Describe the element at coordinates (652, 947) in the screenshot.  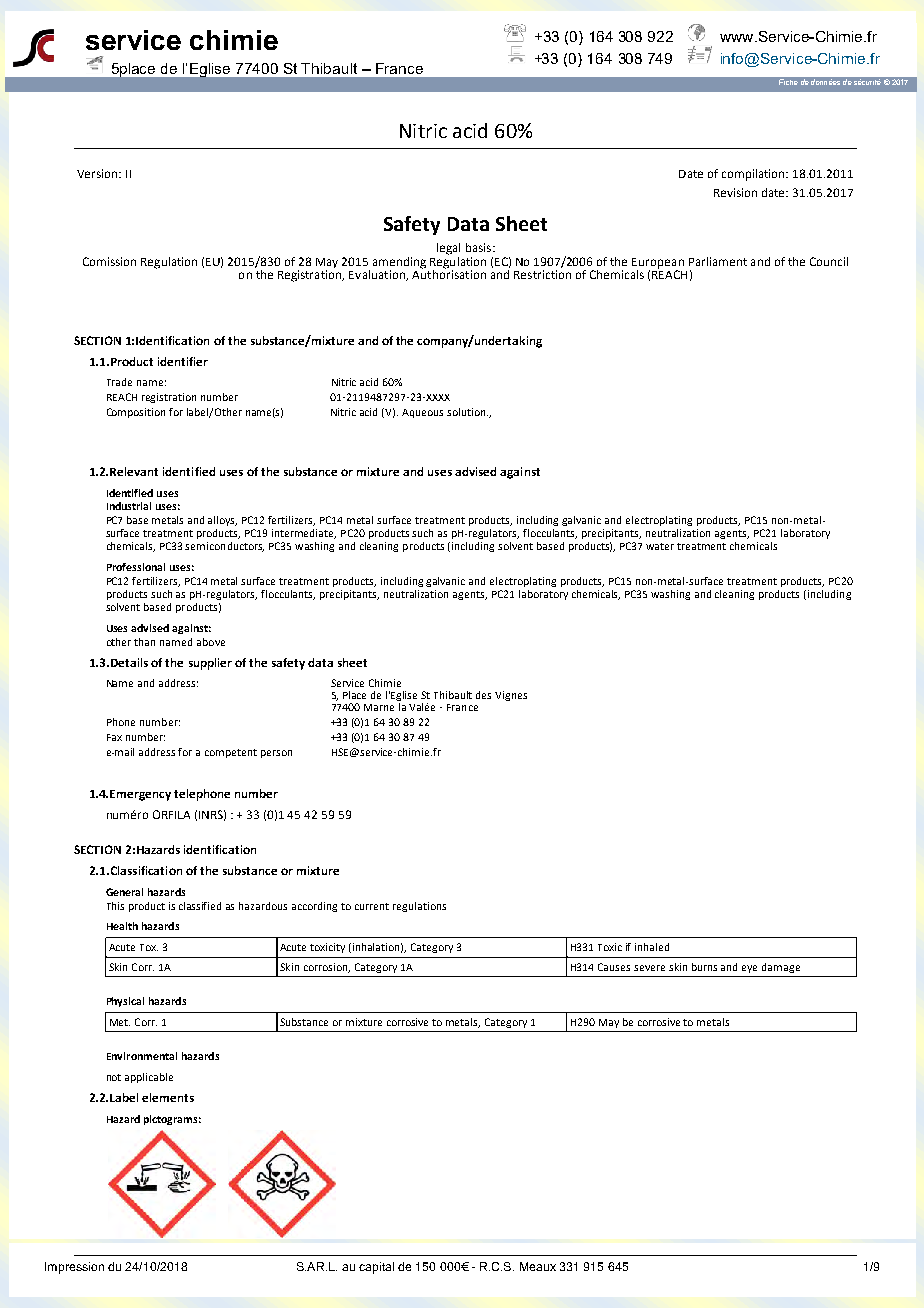
I see `inhaled` at that location.
